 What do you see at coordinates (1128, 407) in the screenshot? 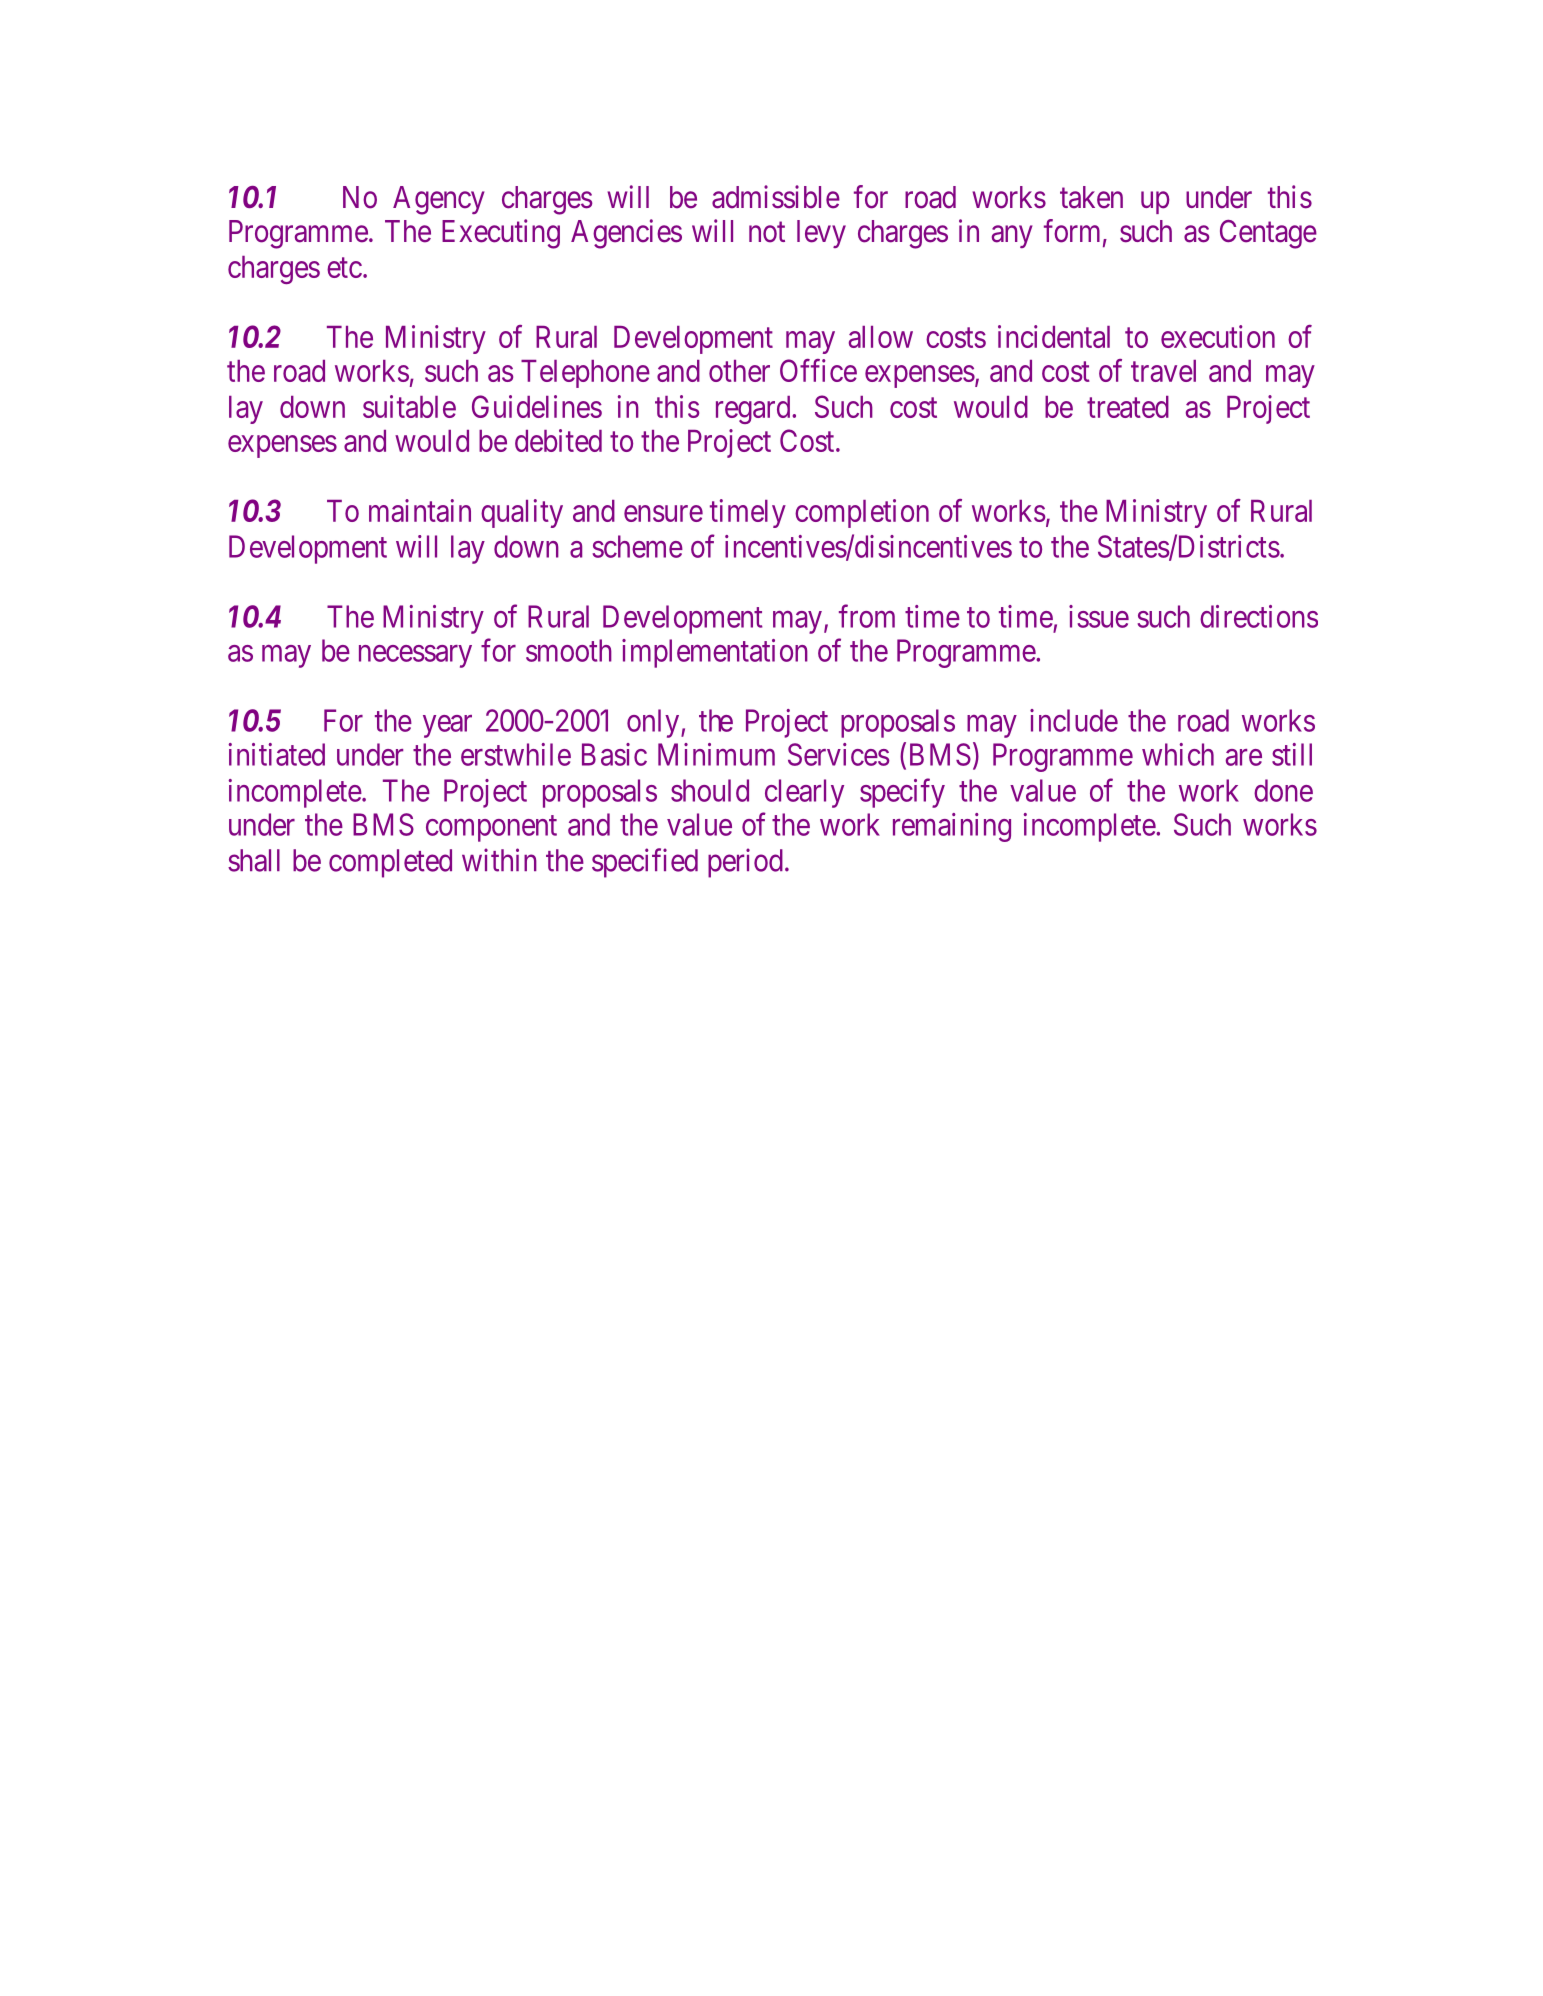
I see `treated` at bounding box center [1128, 407].
